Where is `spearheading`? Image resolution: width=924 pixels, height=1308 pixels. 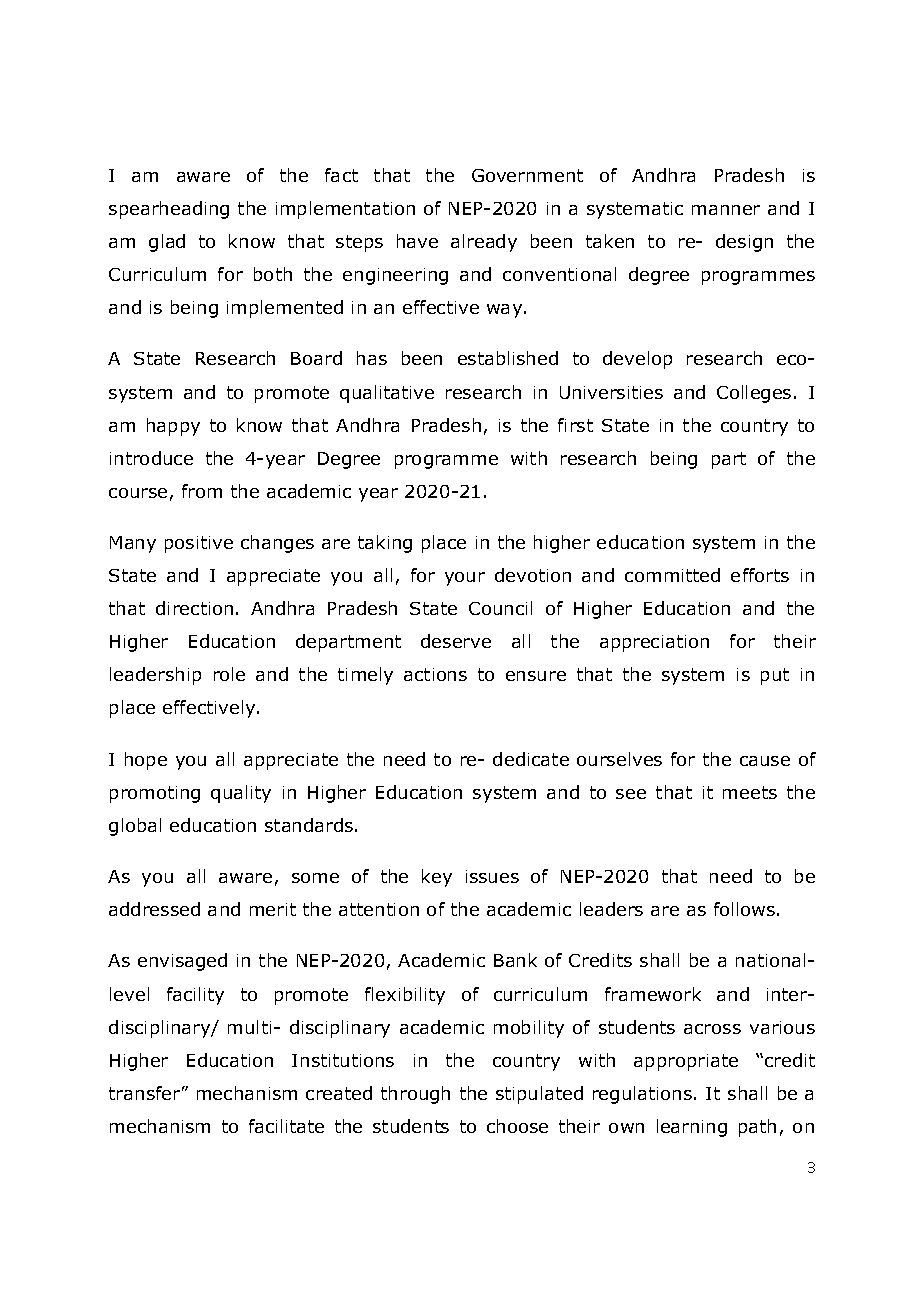 spearheading is located at coordinates (169, 210).
